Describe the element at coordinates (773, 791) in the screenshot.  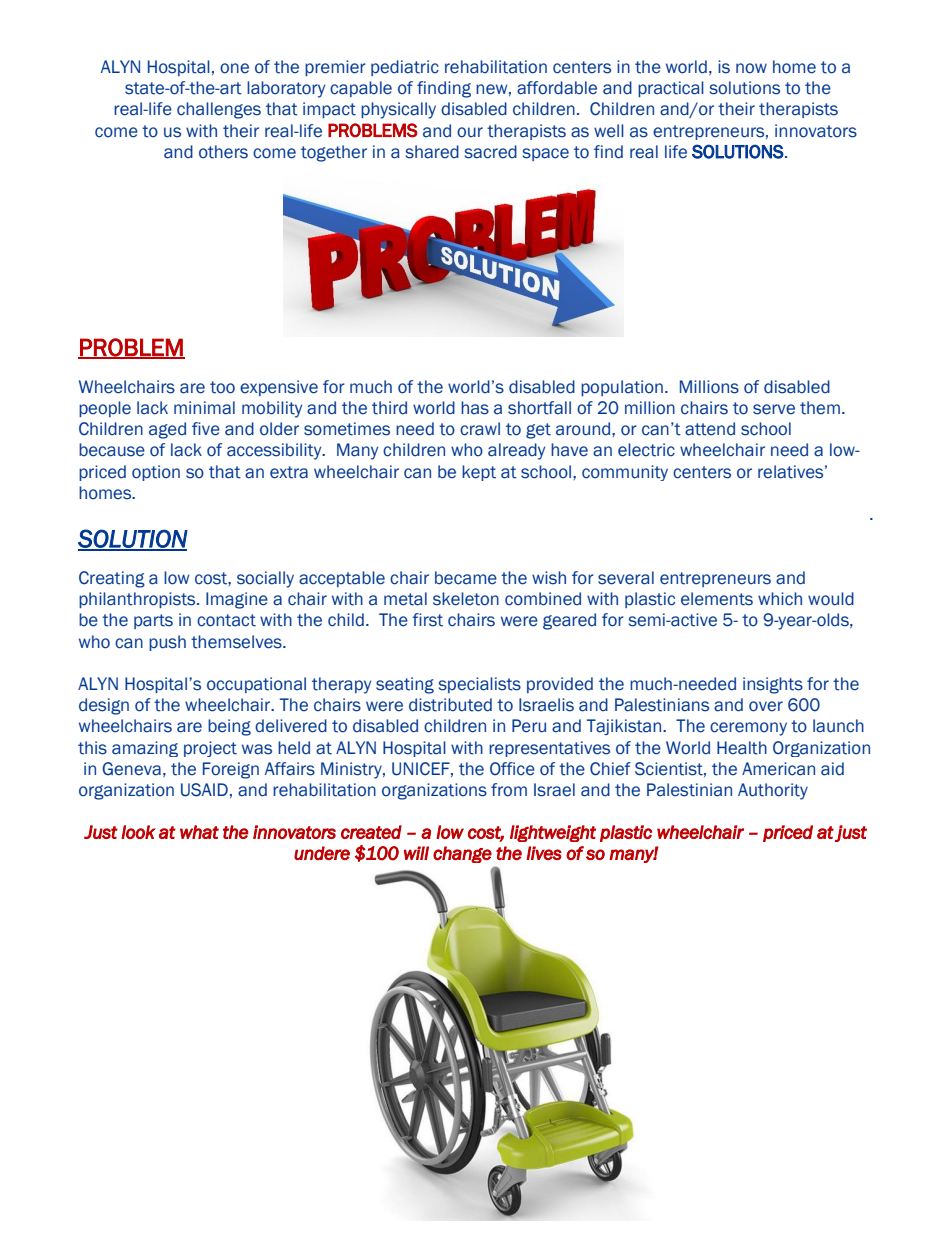
I see `Authority` at that location.
